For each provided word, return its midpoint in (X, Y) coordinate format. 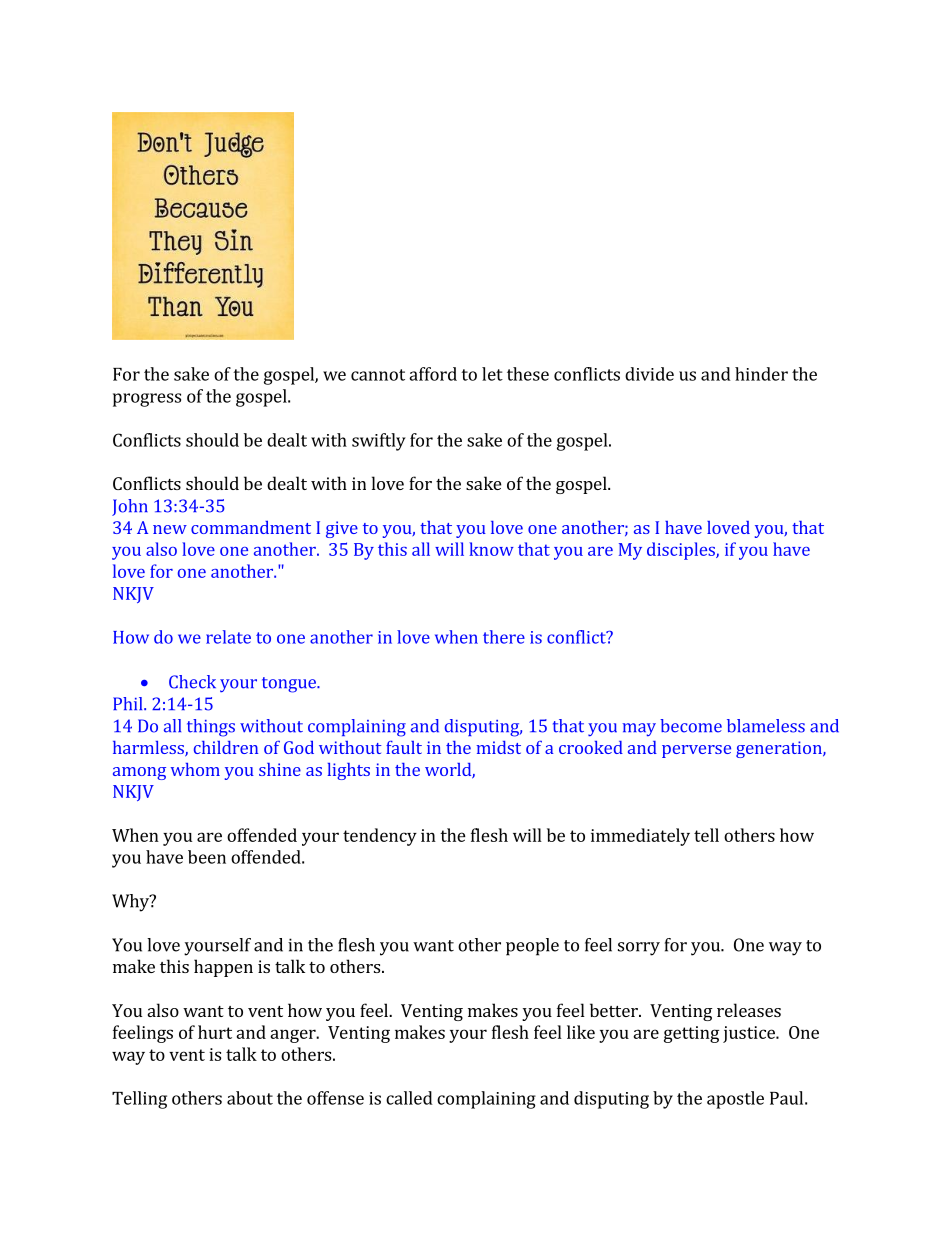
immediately (640, 837)
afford (433, 374)
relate (228, 637)
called (409, 1098)
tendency (380, 837)
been (207, 857)
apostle (735, 1100)
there (504, 637)
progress (147, 400)
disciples (682, 551)
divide (649, 374)
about (250, 1098)
